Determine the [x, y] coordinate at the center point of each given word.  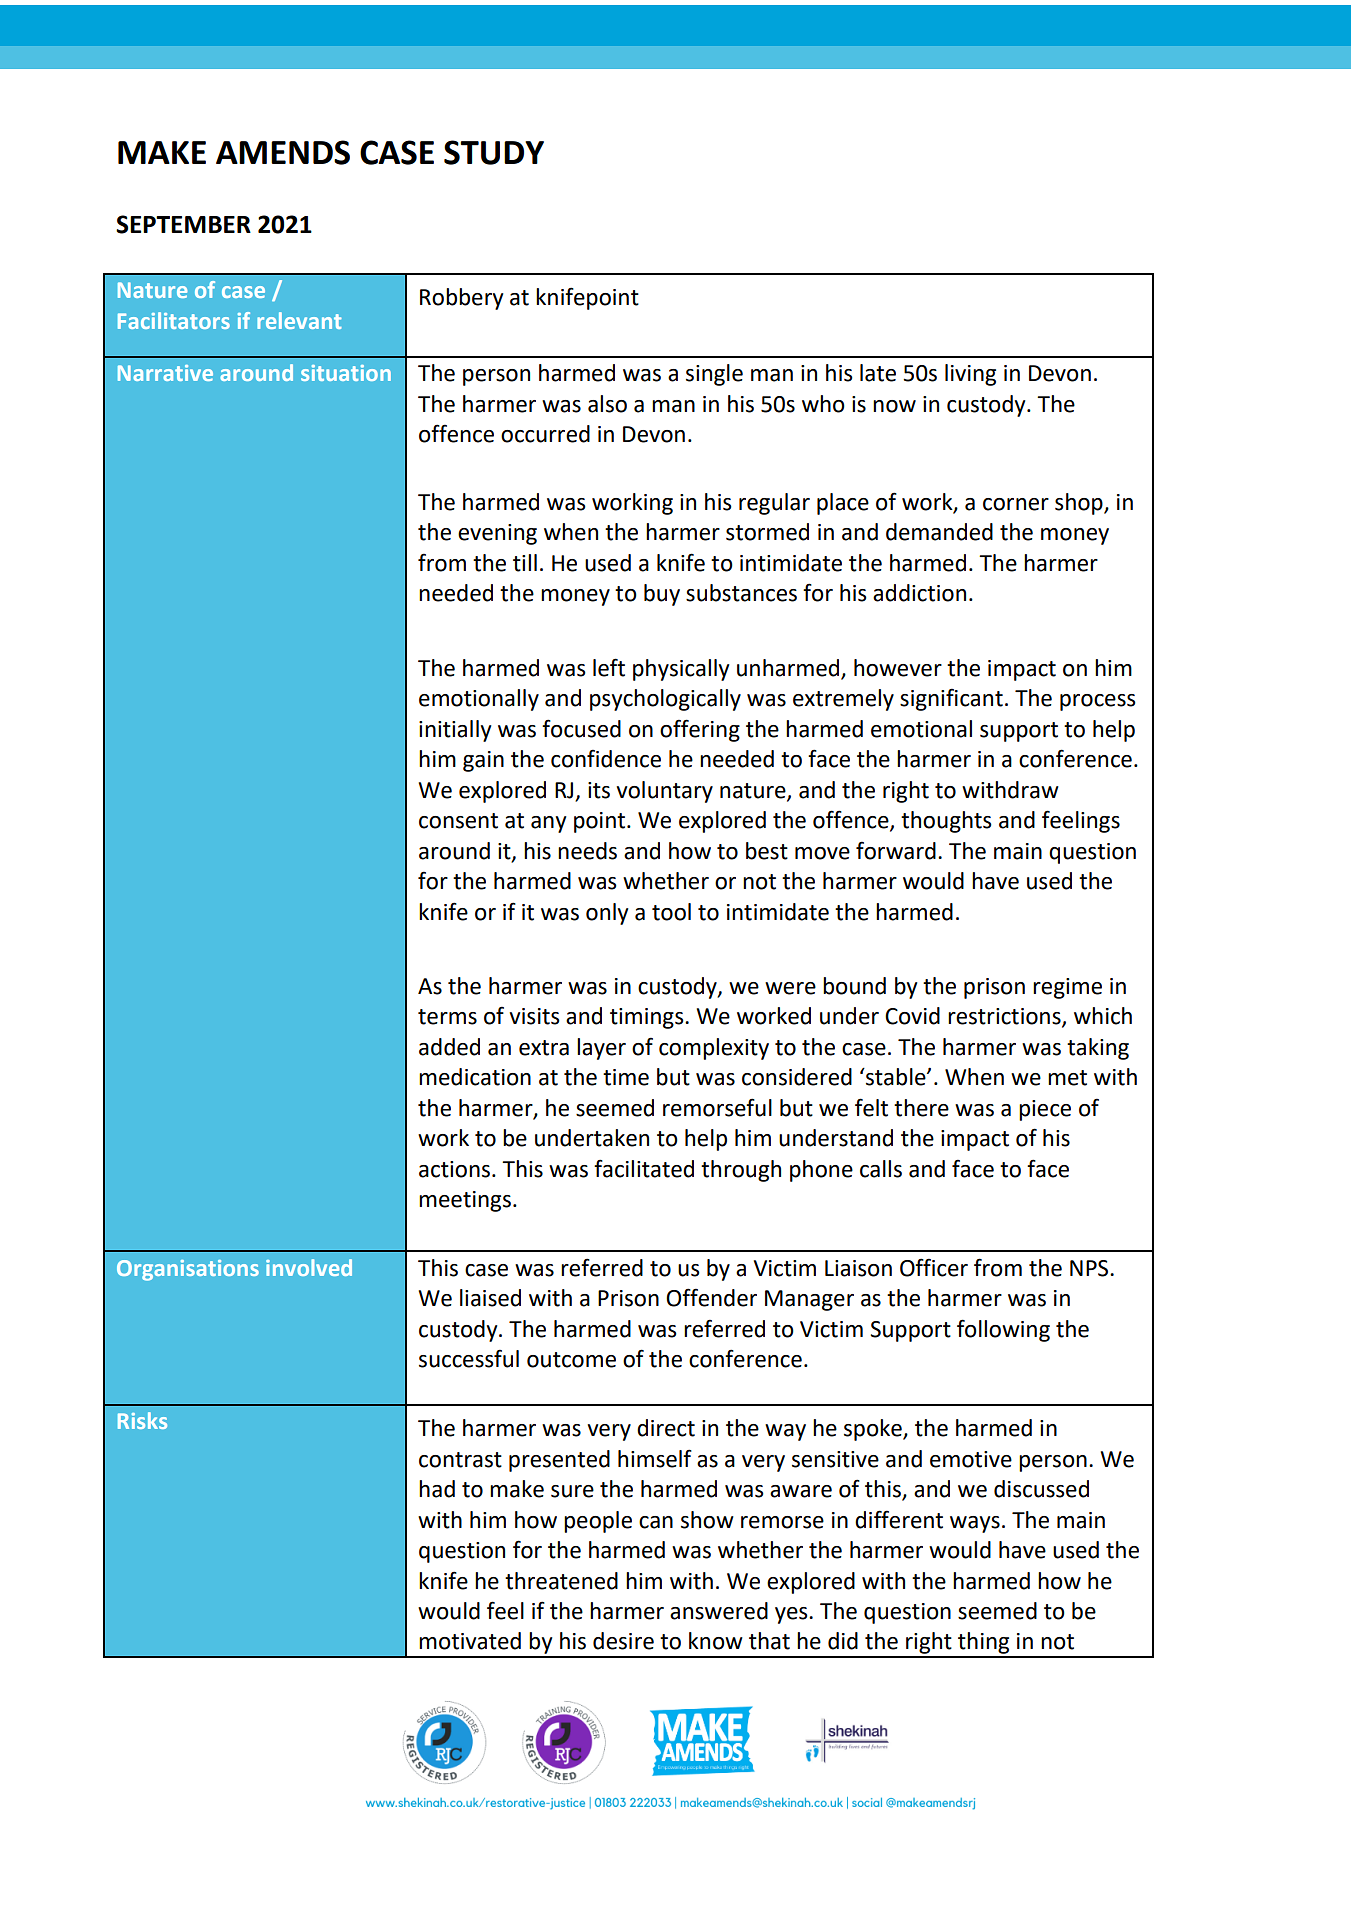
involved [309, 1267]
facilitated [644, 1168]
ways [975, 1524]
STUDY [494, 152]
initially [455, 731]
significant [951, 699]
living [970, 375]
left [609, 667]
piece [1045, 1110]
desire [623, 1641]
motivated [470, 1641]
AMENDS [283, 152]
